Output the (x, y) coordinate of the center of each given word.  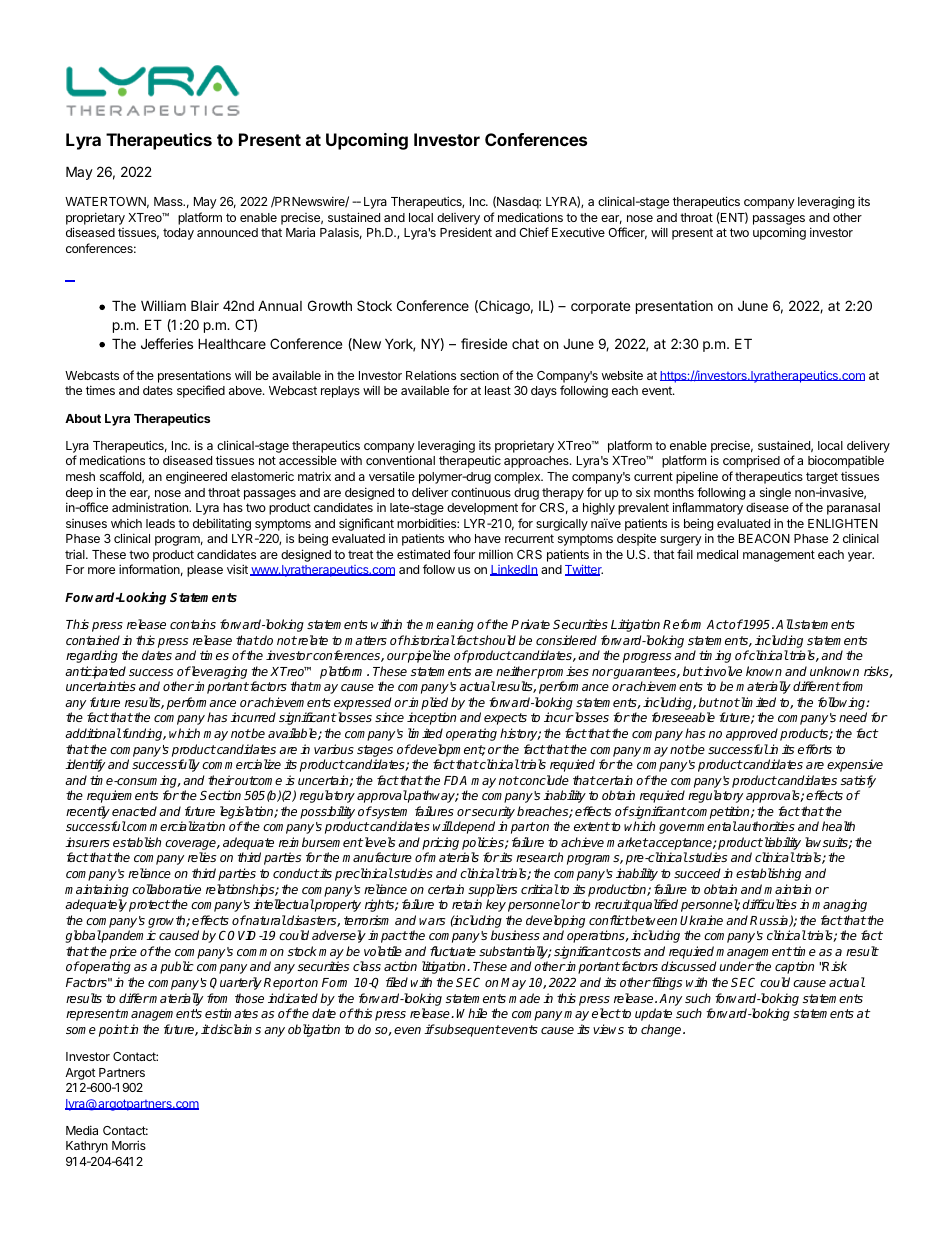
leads (160, 523)
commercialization (175, 826)
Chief (534, 232)
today (178, 234)
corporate (600, 307)
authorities (765, 826)
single (775, 493)
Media (82, 1130)
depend (473, 827)
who (459, 538)
